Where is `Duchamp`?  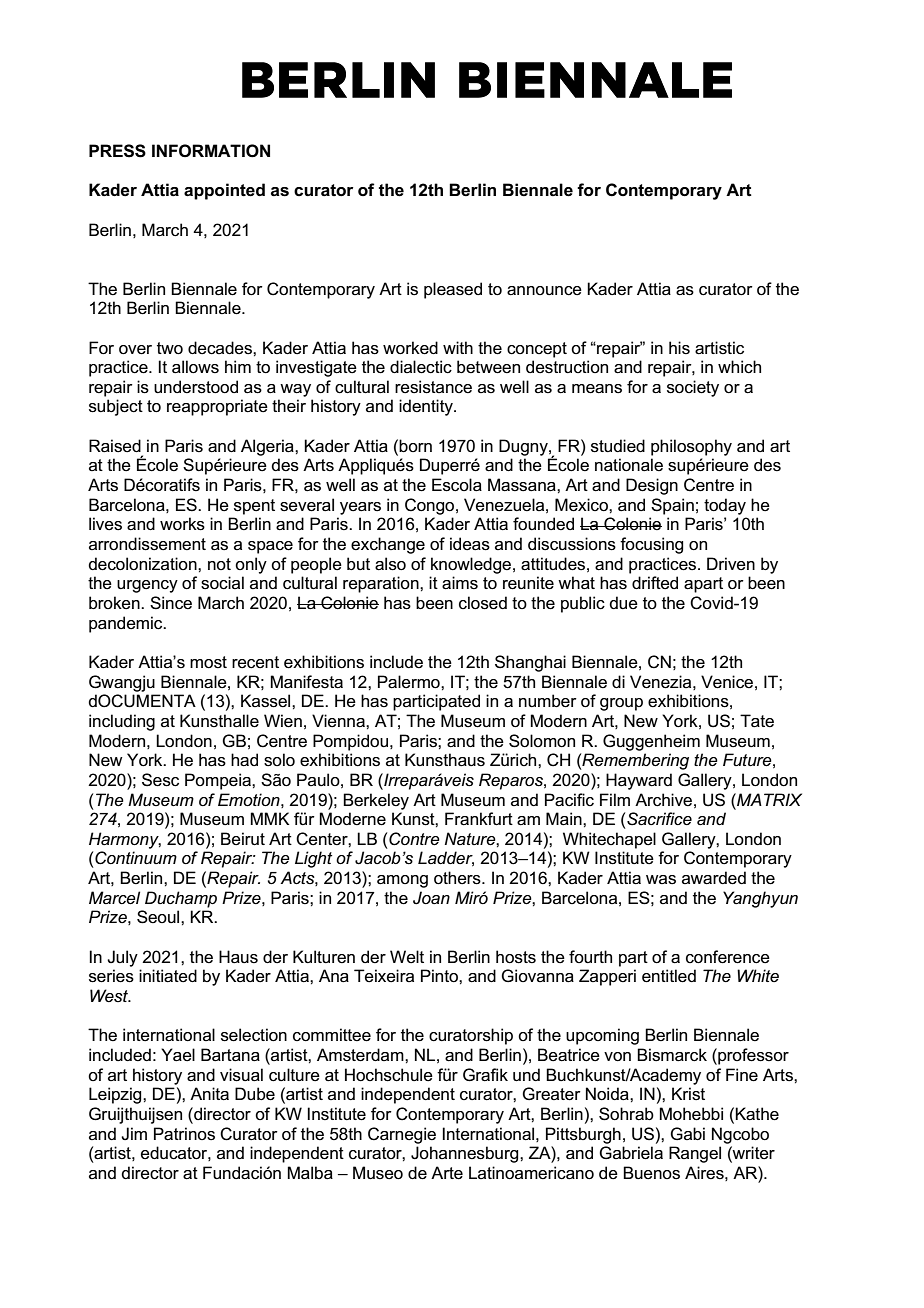
Duchamp is located at coordinates (181, 899).
